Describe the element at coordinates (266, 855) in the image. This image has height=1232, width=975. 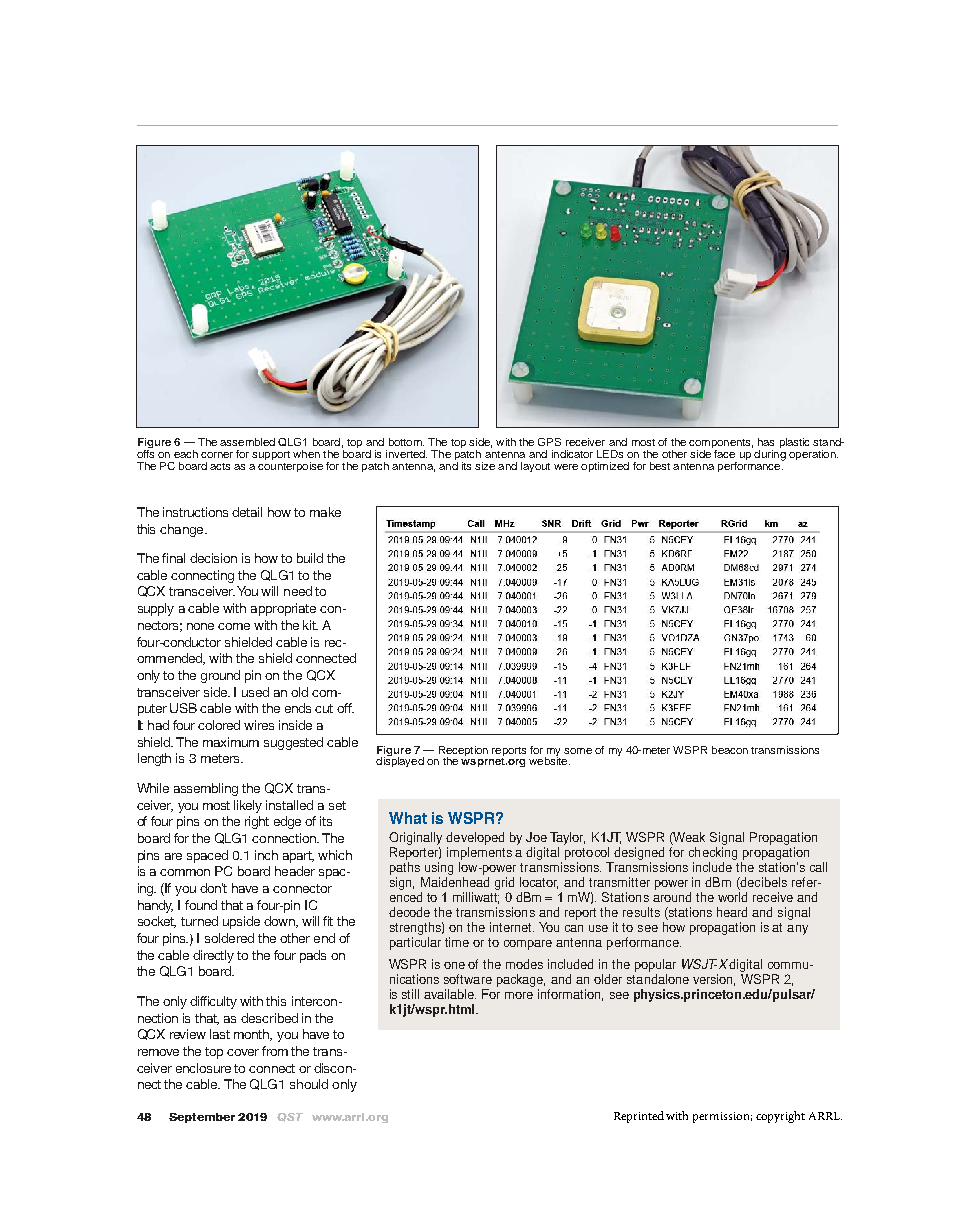
I see `inch` at that location.
